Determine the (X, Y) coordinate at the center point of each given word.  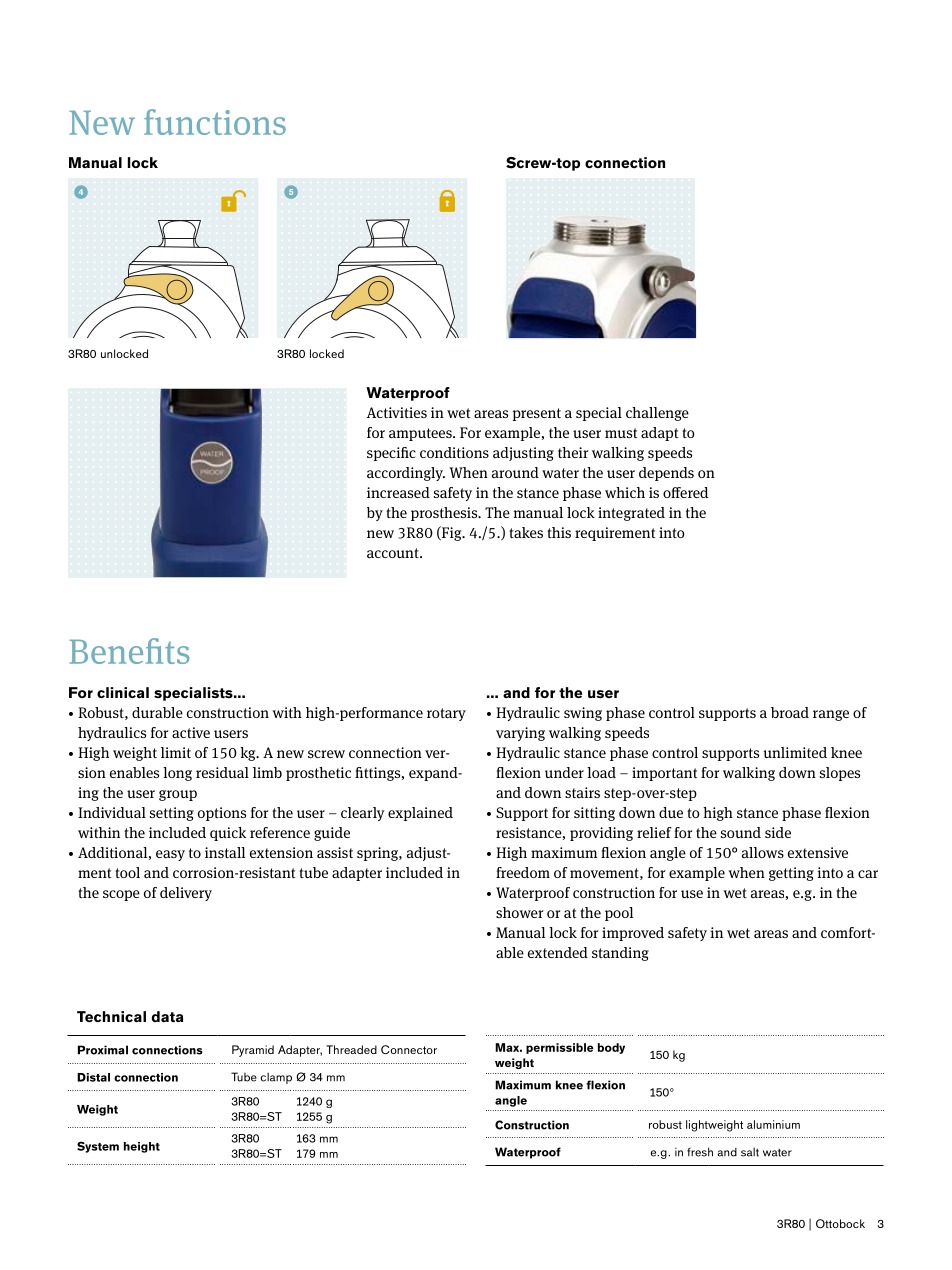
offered (685, 492)
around (515, 472)
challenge (657, 414)
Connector (409, 1049)
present (537, 414)
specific (391, 454)
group (178, 795)
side (778, 832)
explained (420, 814)
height (142, 1147)
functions (215, 122)
